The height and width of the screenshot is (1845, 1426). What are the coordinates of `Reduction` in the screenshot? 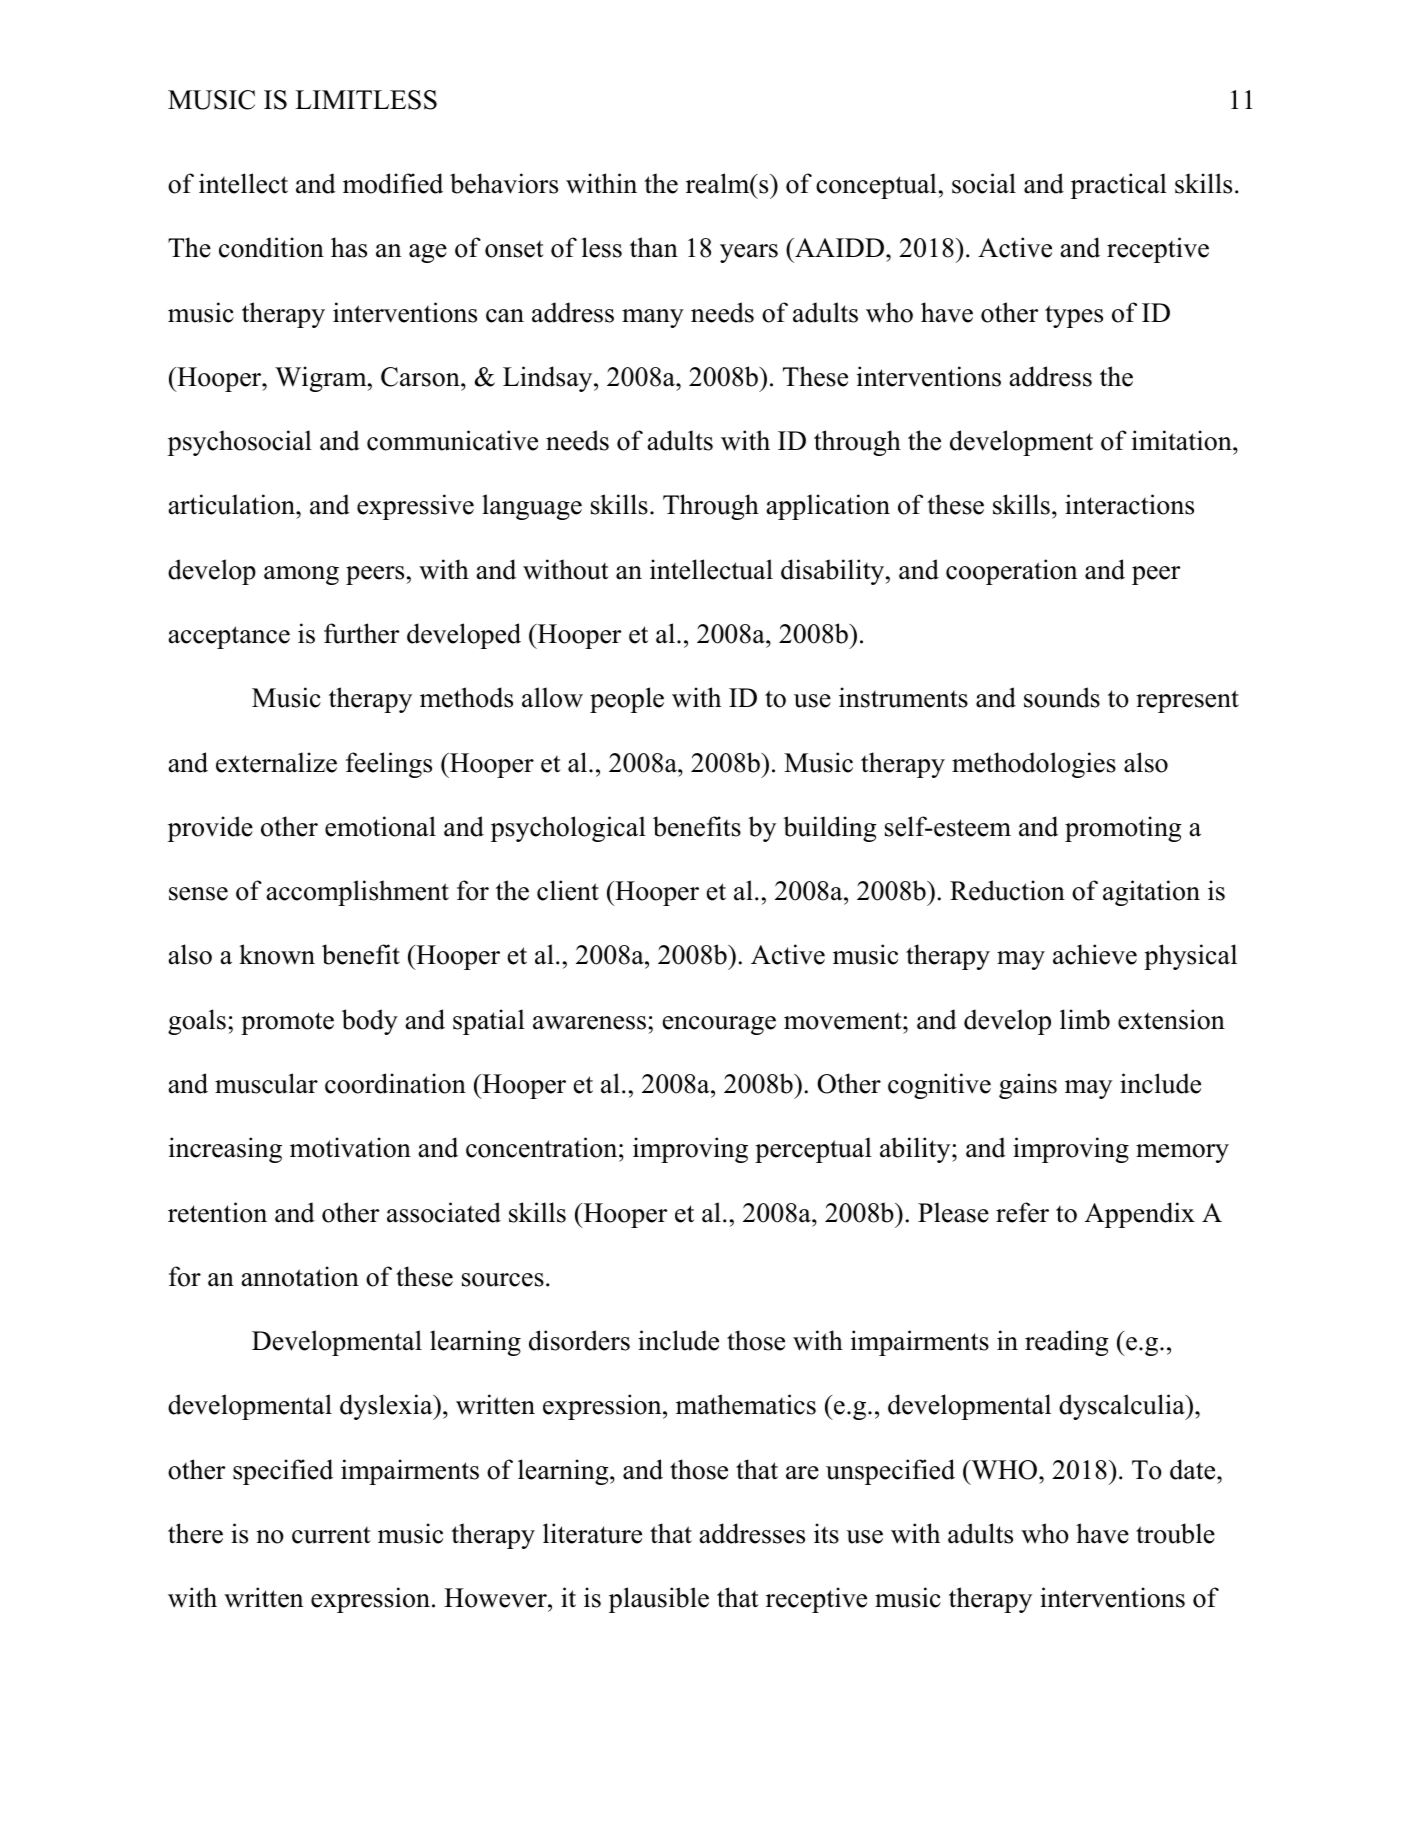 It's located at (1007, 890).
